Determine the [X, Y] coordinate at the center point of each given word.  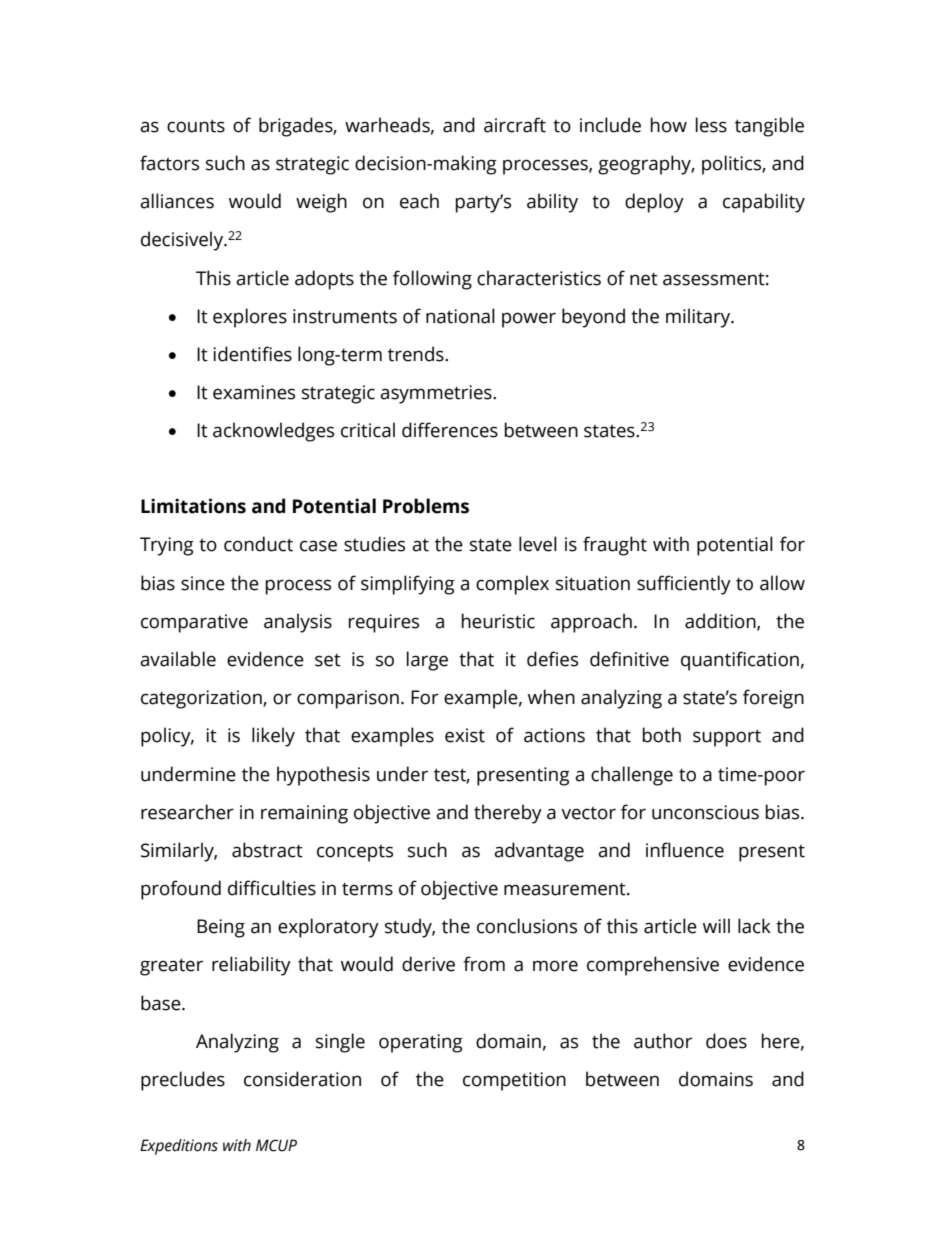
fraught [615, 546]
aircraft [515, 125]
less [711, 125]
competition [514, 1081]
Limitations [193, 506]
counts [196, 126]
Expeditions [179, 1147]
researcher [187, 812]
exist [465, 735]
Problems [426, 506]
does [726, 1041]
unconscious [705, 812]
